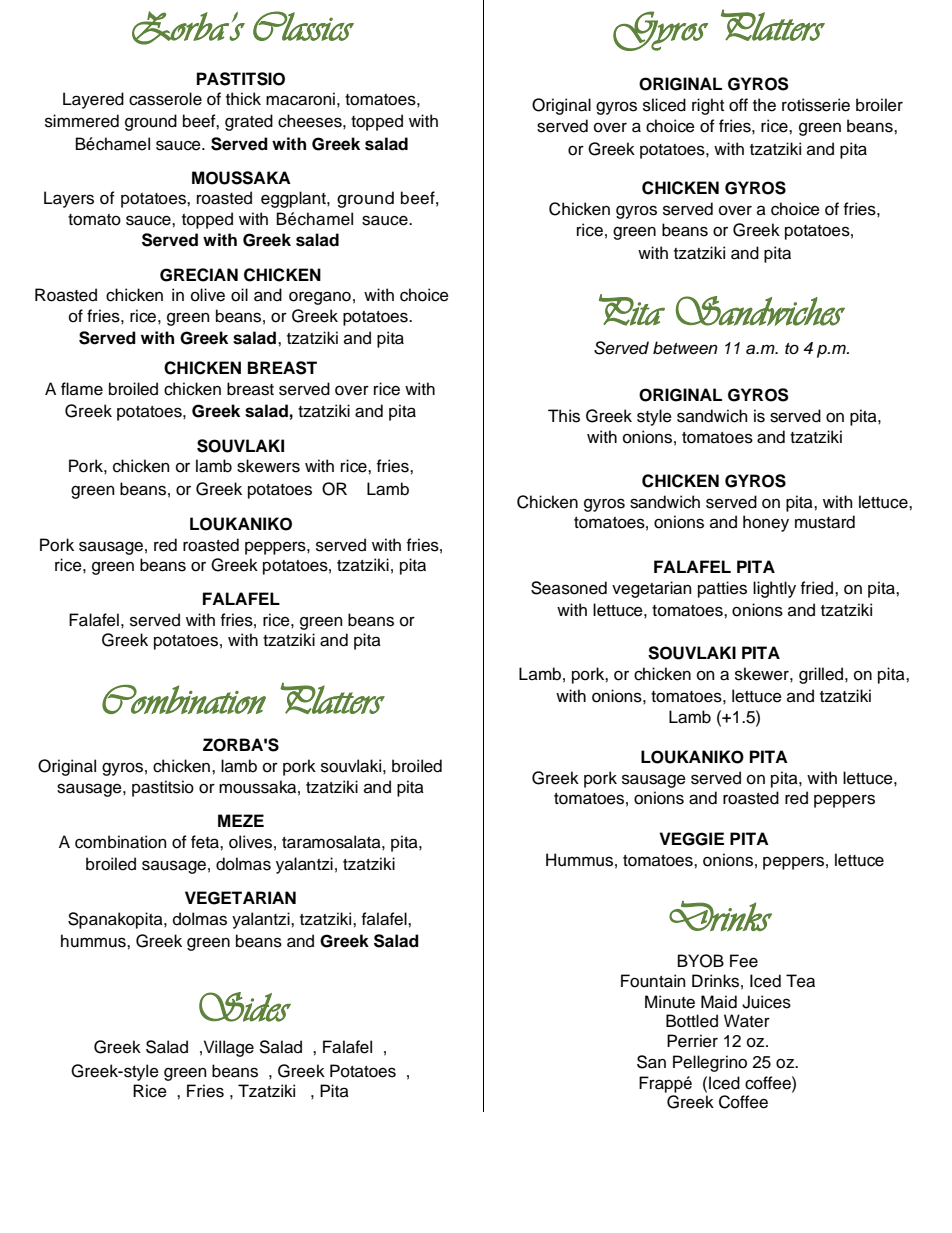 This document has height=1233, width=952. Describe the element at coordinates (670, 1002) in the document. I see `Minute` at that location.
